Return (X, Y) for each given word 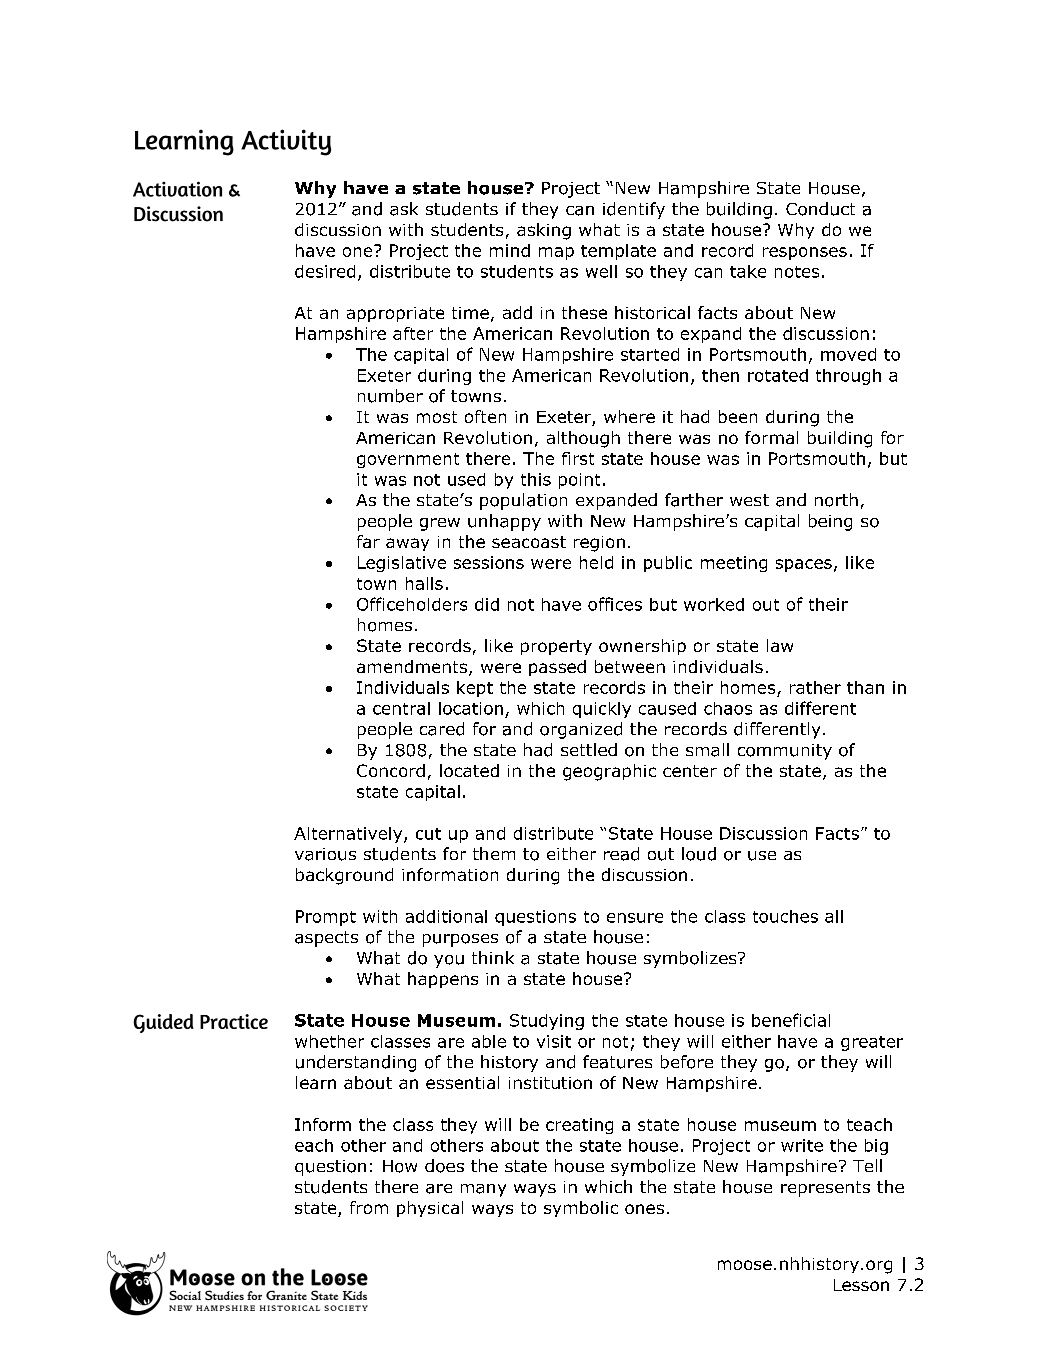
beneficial (791, 1020)
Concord (391, 770)
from (369, 1207)
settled (589, 749)
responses (805, 253)
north (836, 500)
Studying (547, 1022)
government (408, 460)
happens (443, 980)
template (618, 252)
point (579, 481)
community (785, 752)
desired (325, 271)
